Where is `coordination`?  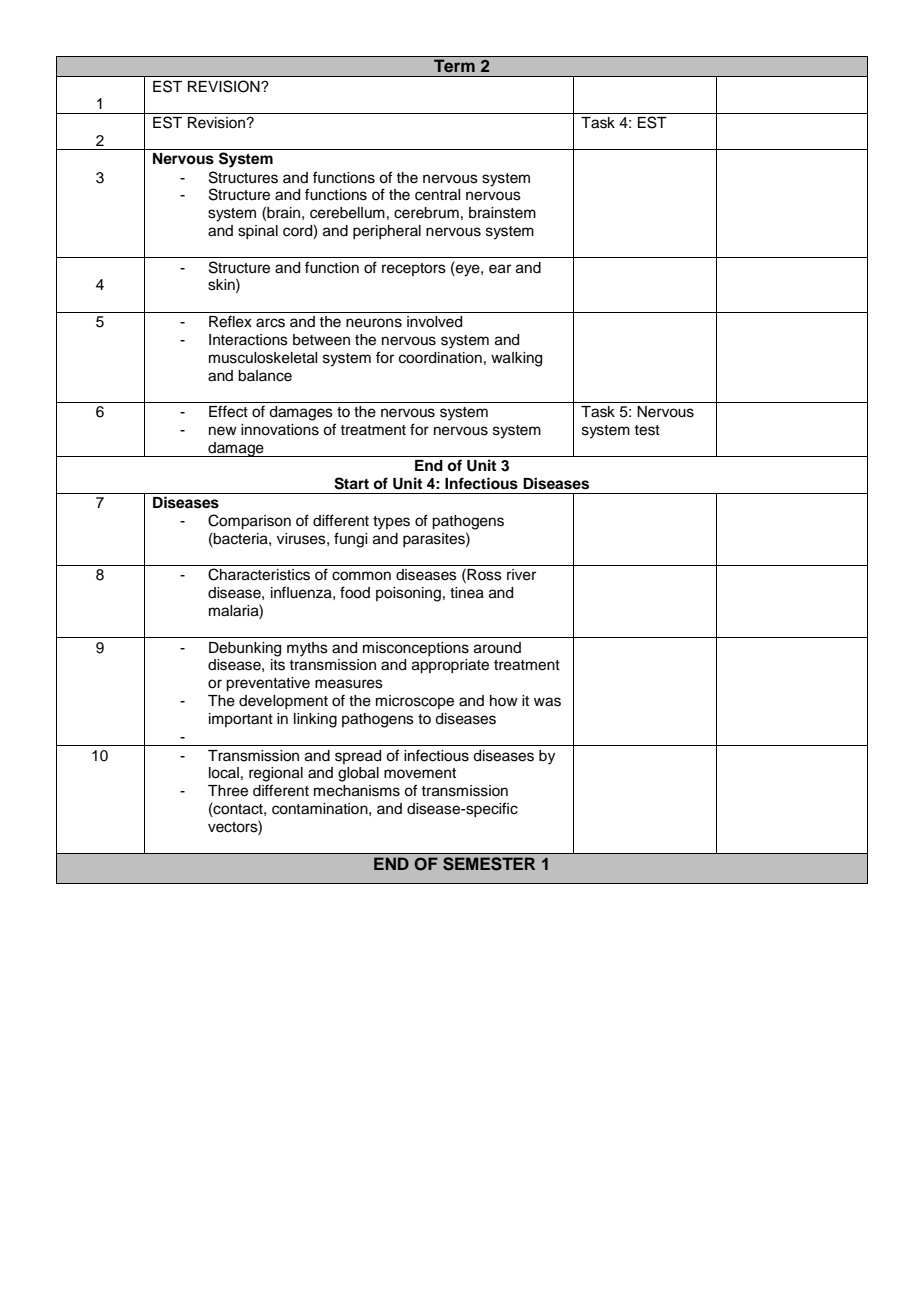
coordination is located at coordinates (440, 358).
